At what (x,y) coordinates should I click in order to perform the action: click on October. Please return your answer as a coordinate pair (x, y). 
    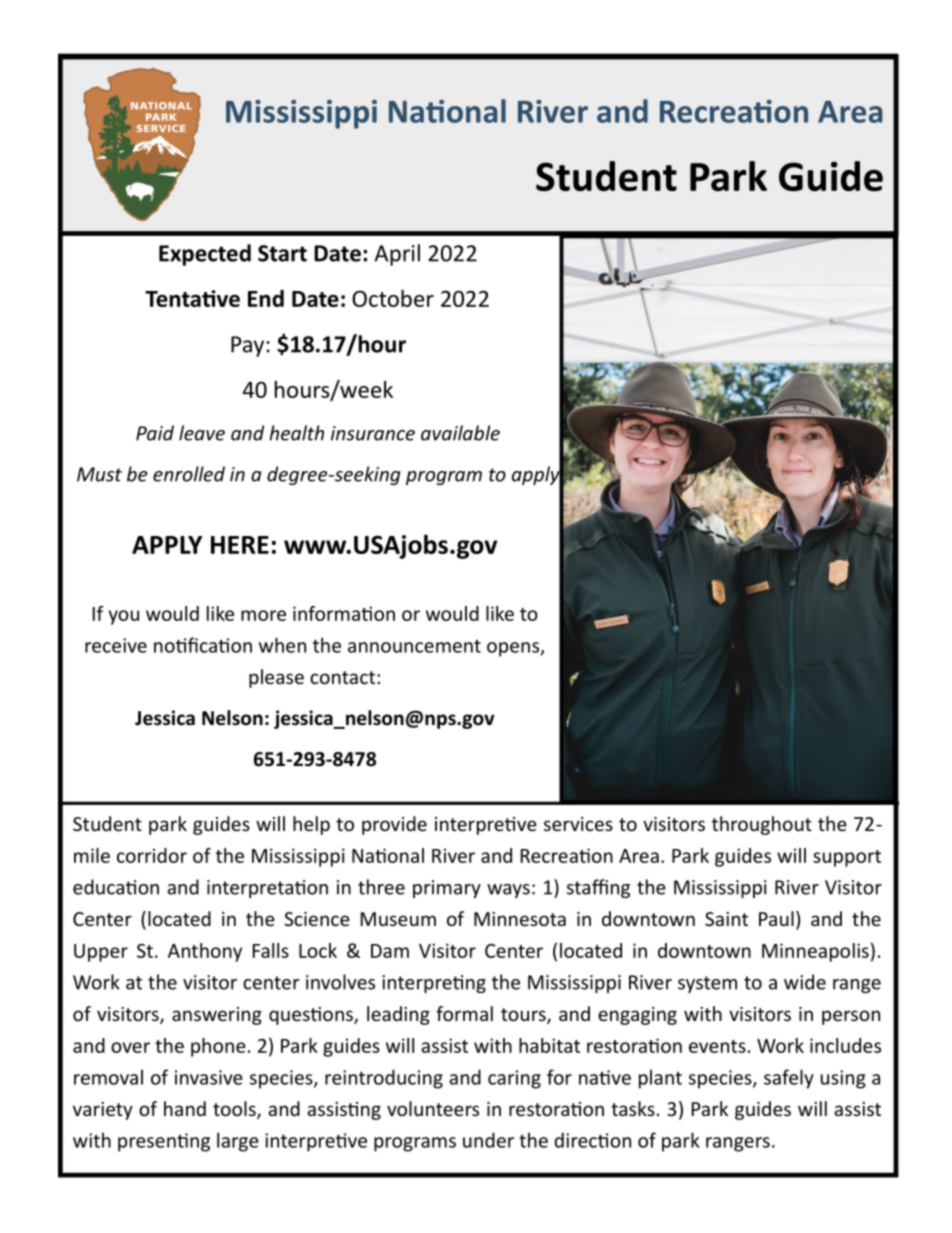
    Looking at the image, I should click on (393, 298).
